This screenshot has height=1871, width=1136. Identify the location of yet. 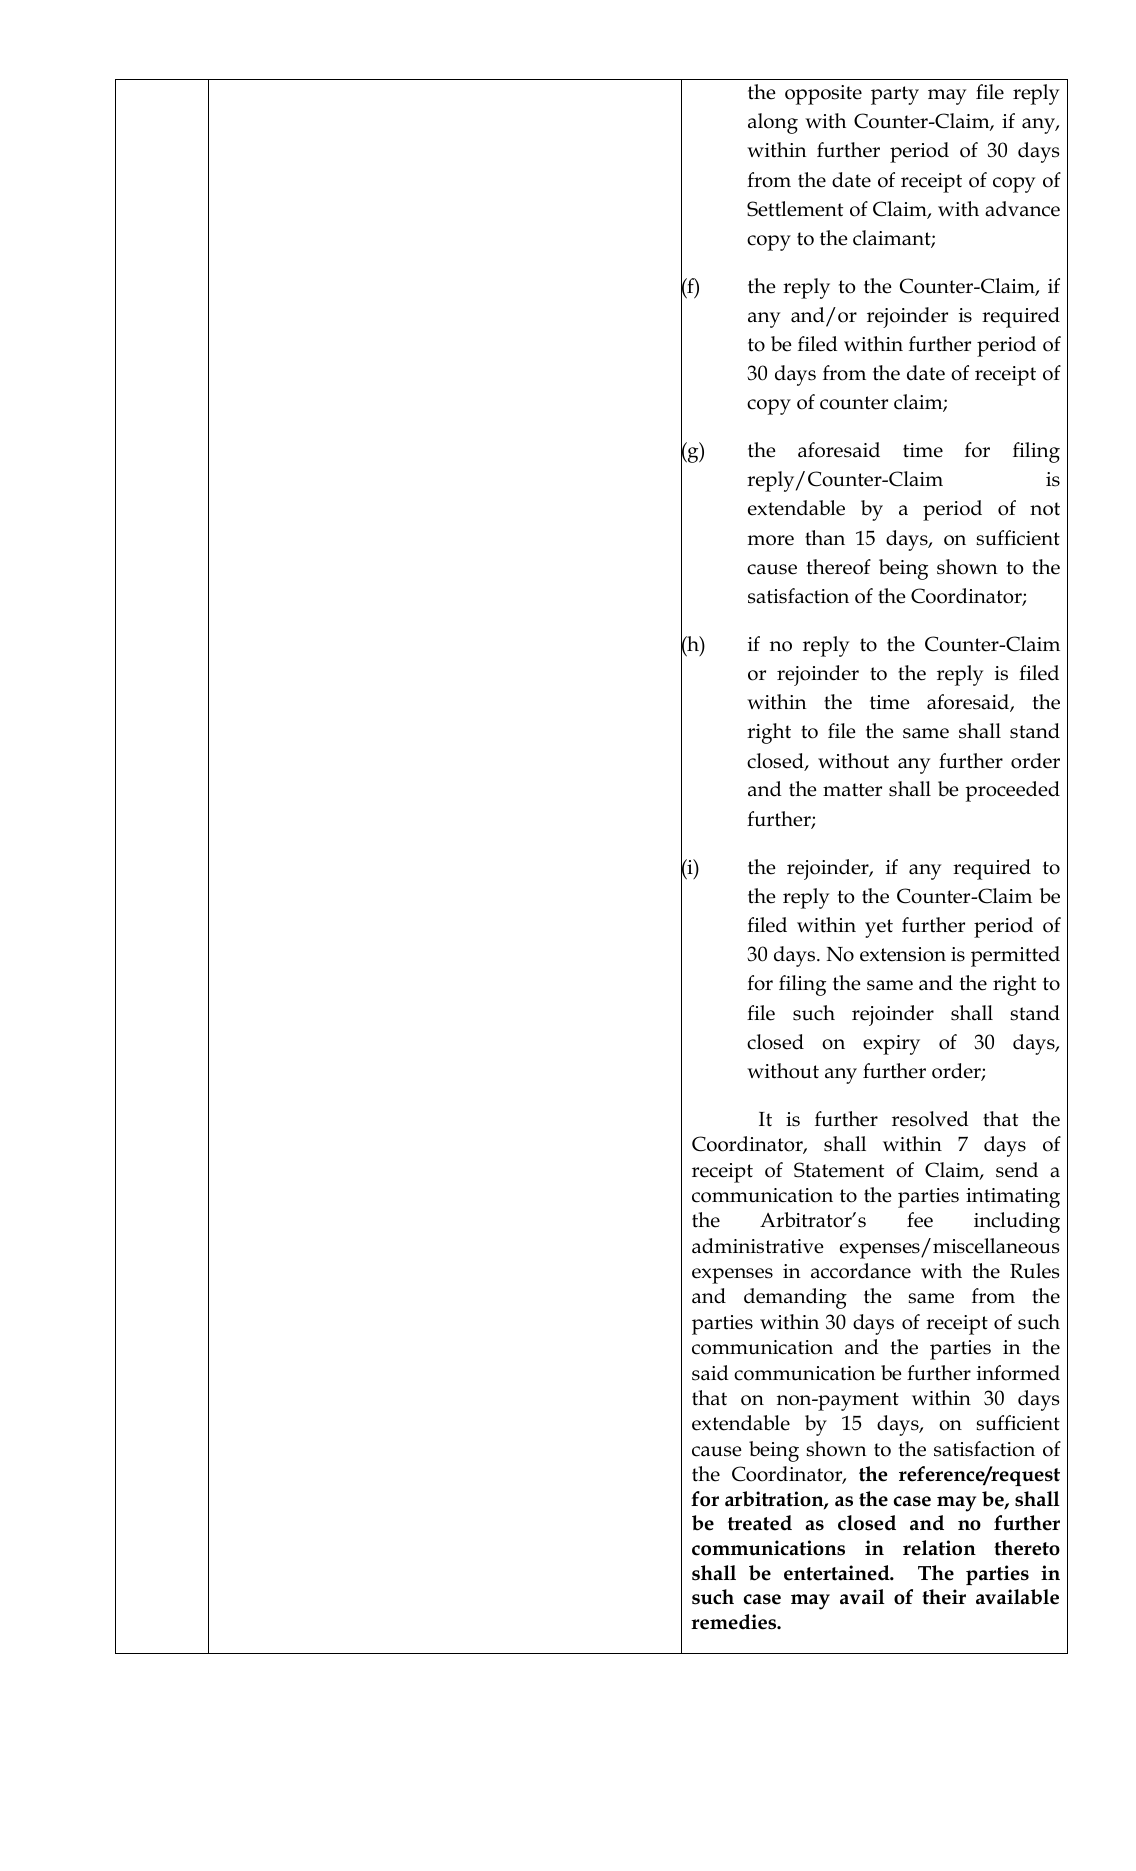
(879, 928).
